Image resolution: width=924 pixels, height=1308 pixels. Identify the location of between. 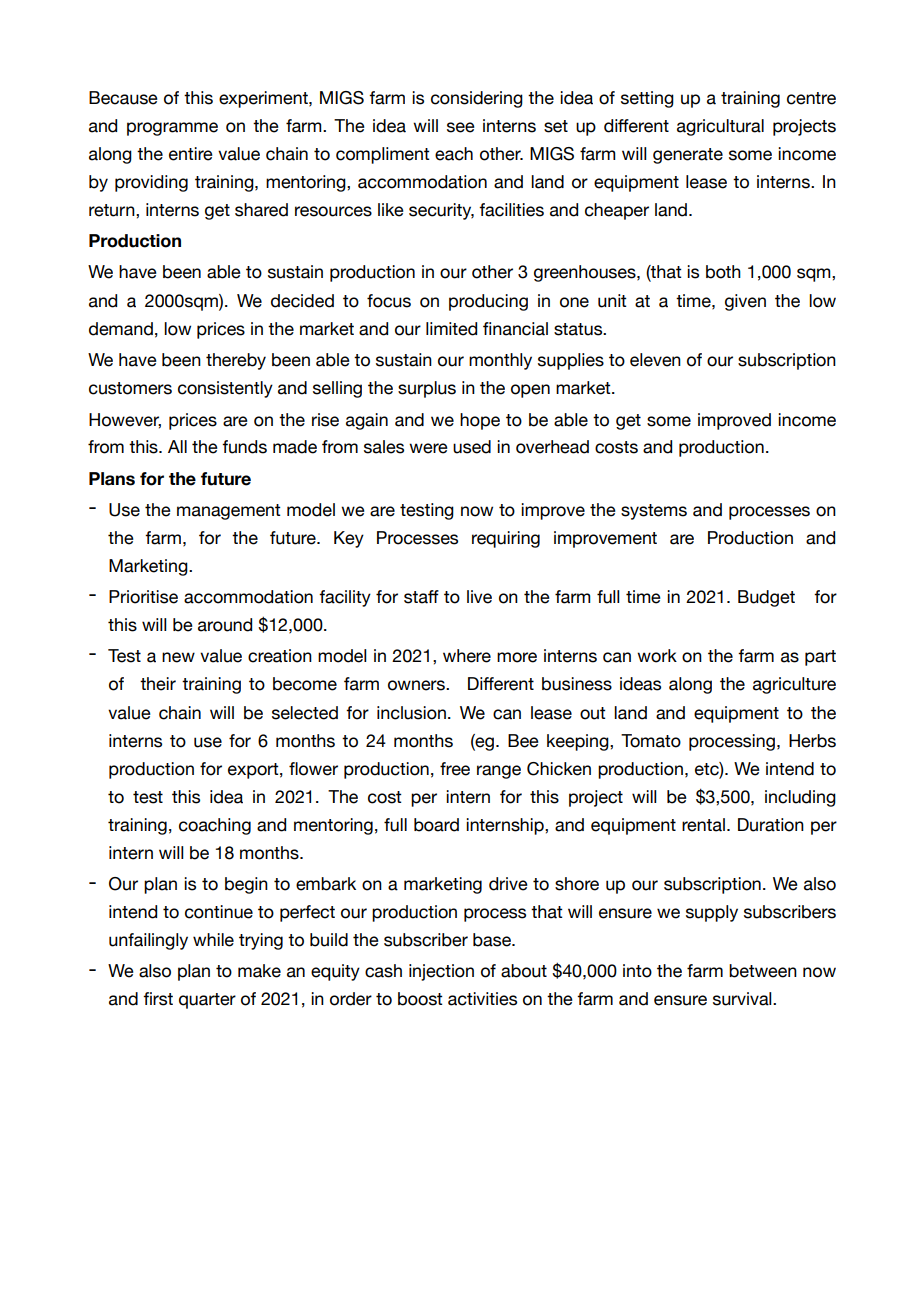
(763, 971).
